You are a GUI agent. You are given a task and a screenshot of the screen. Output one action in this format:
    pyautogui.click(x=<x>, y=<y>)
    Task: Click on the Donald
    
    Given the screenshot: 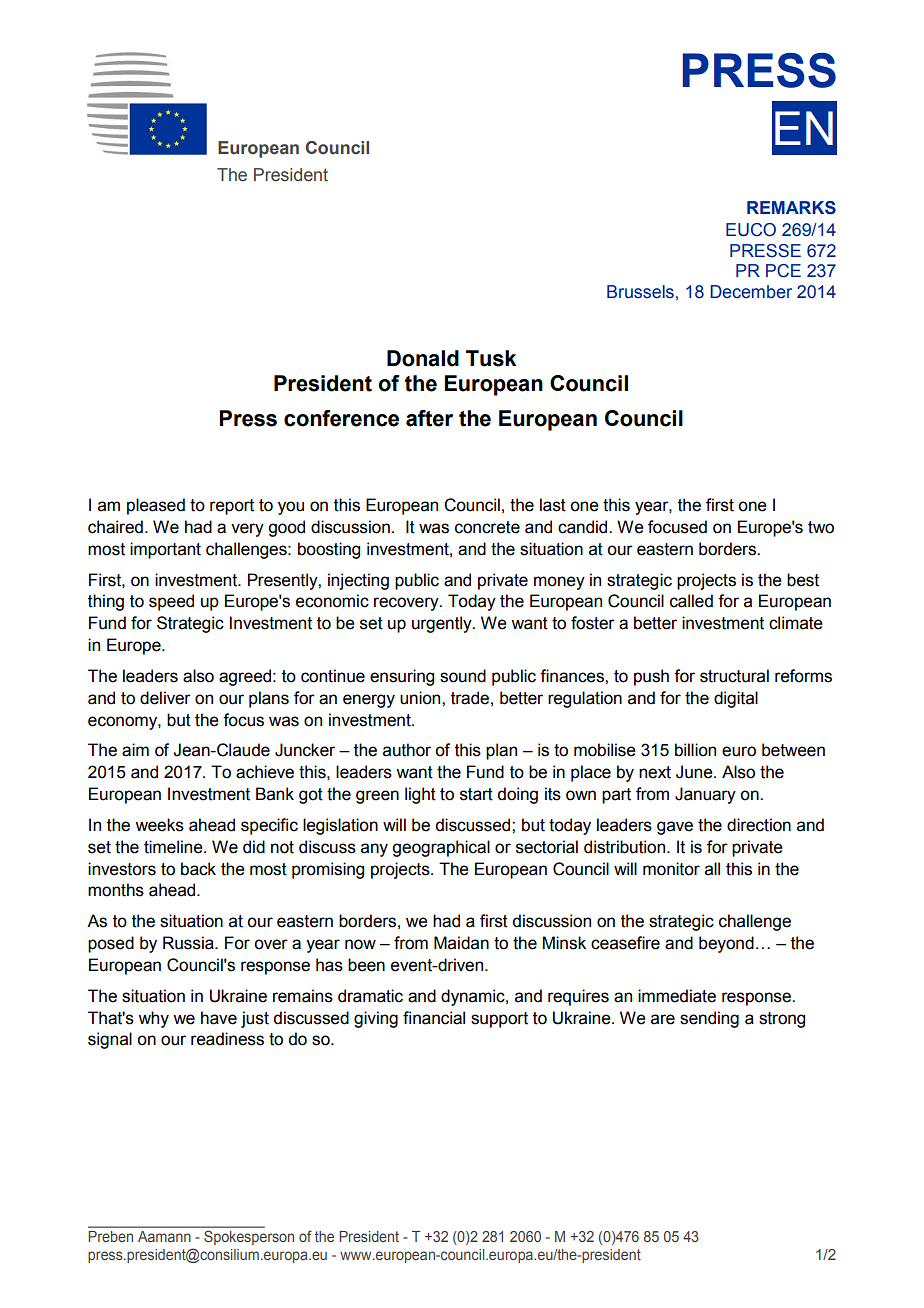 What is the action you would take?
    pyautogui.click(x=423, y=358)
